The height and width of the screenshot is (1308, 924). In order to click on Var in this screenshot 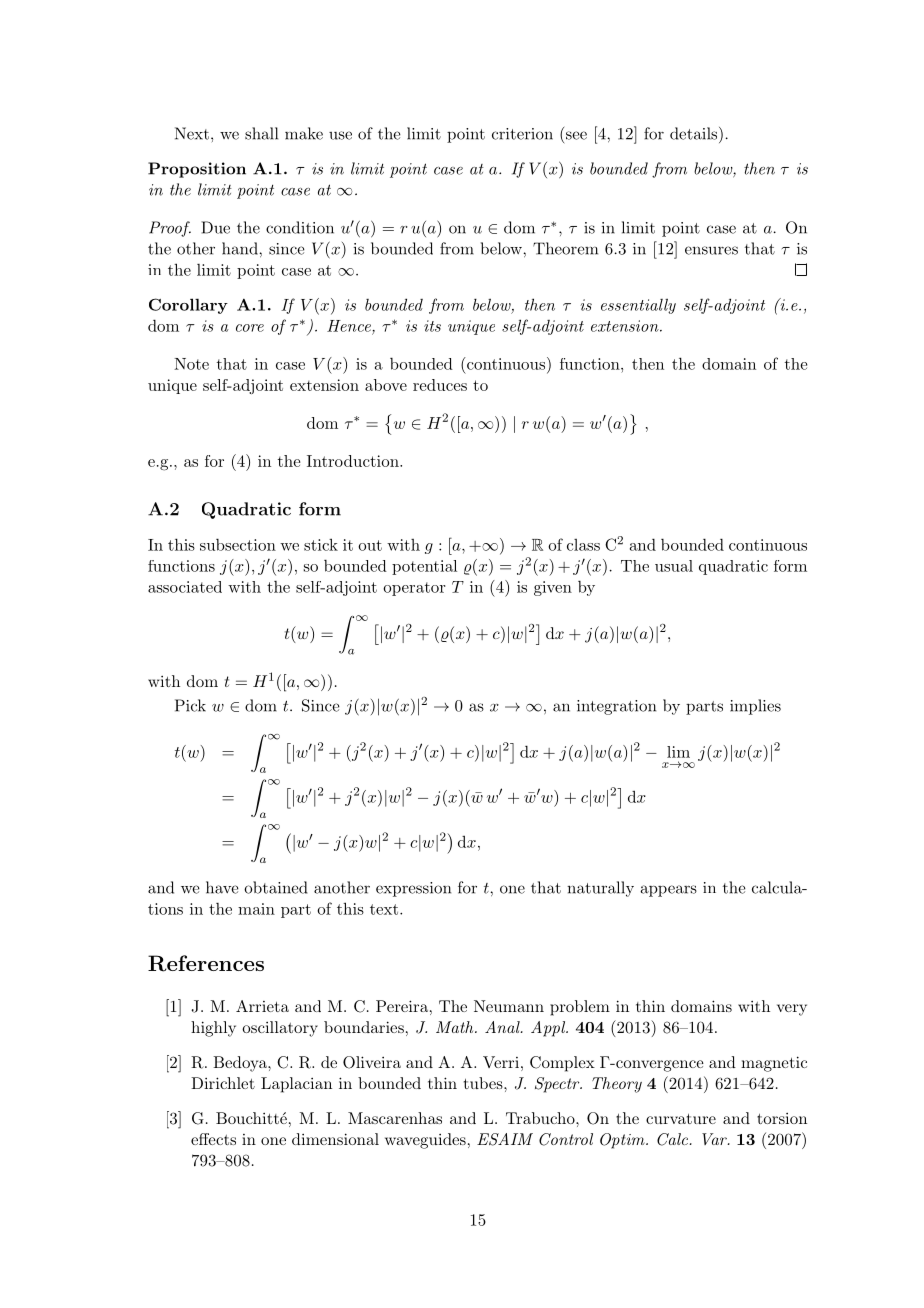, I will do `click(715, 1139)`.
